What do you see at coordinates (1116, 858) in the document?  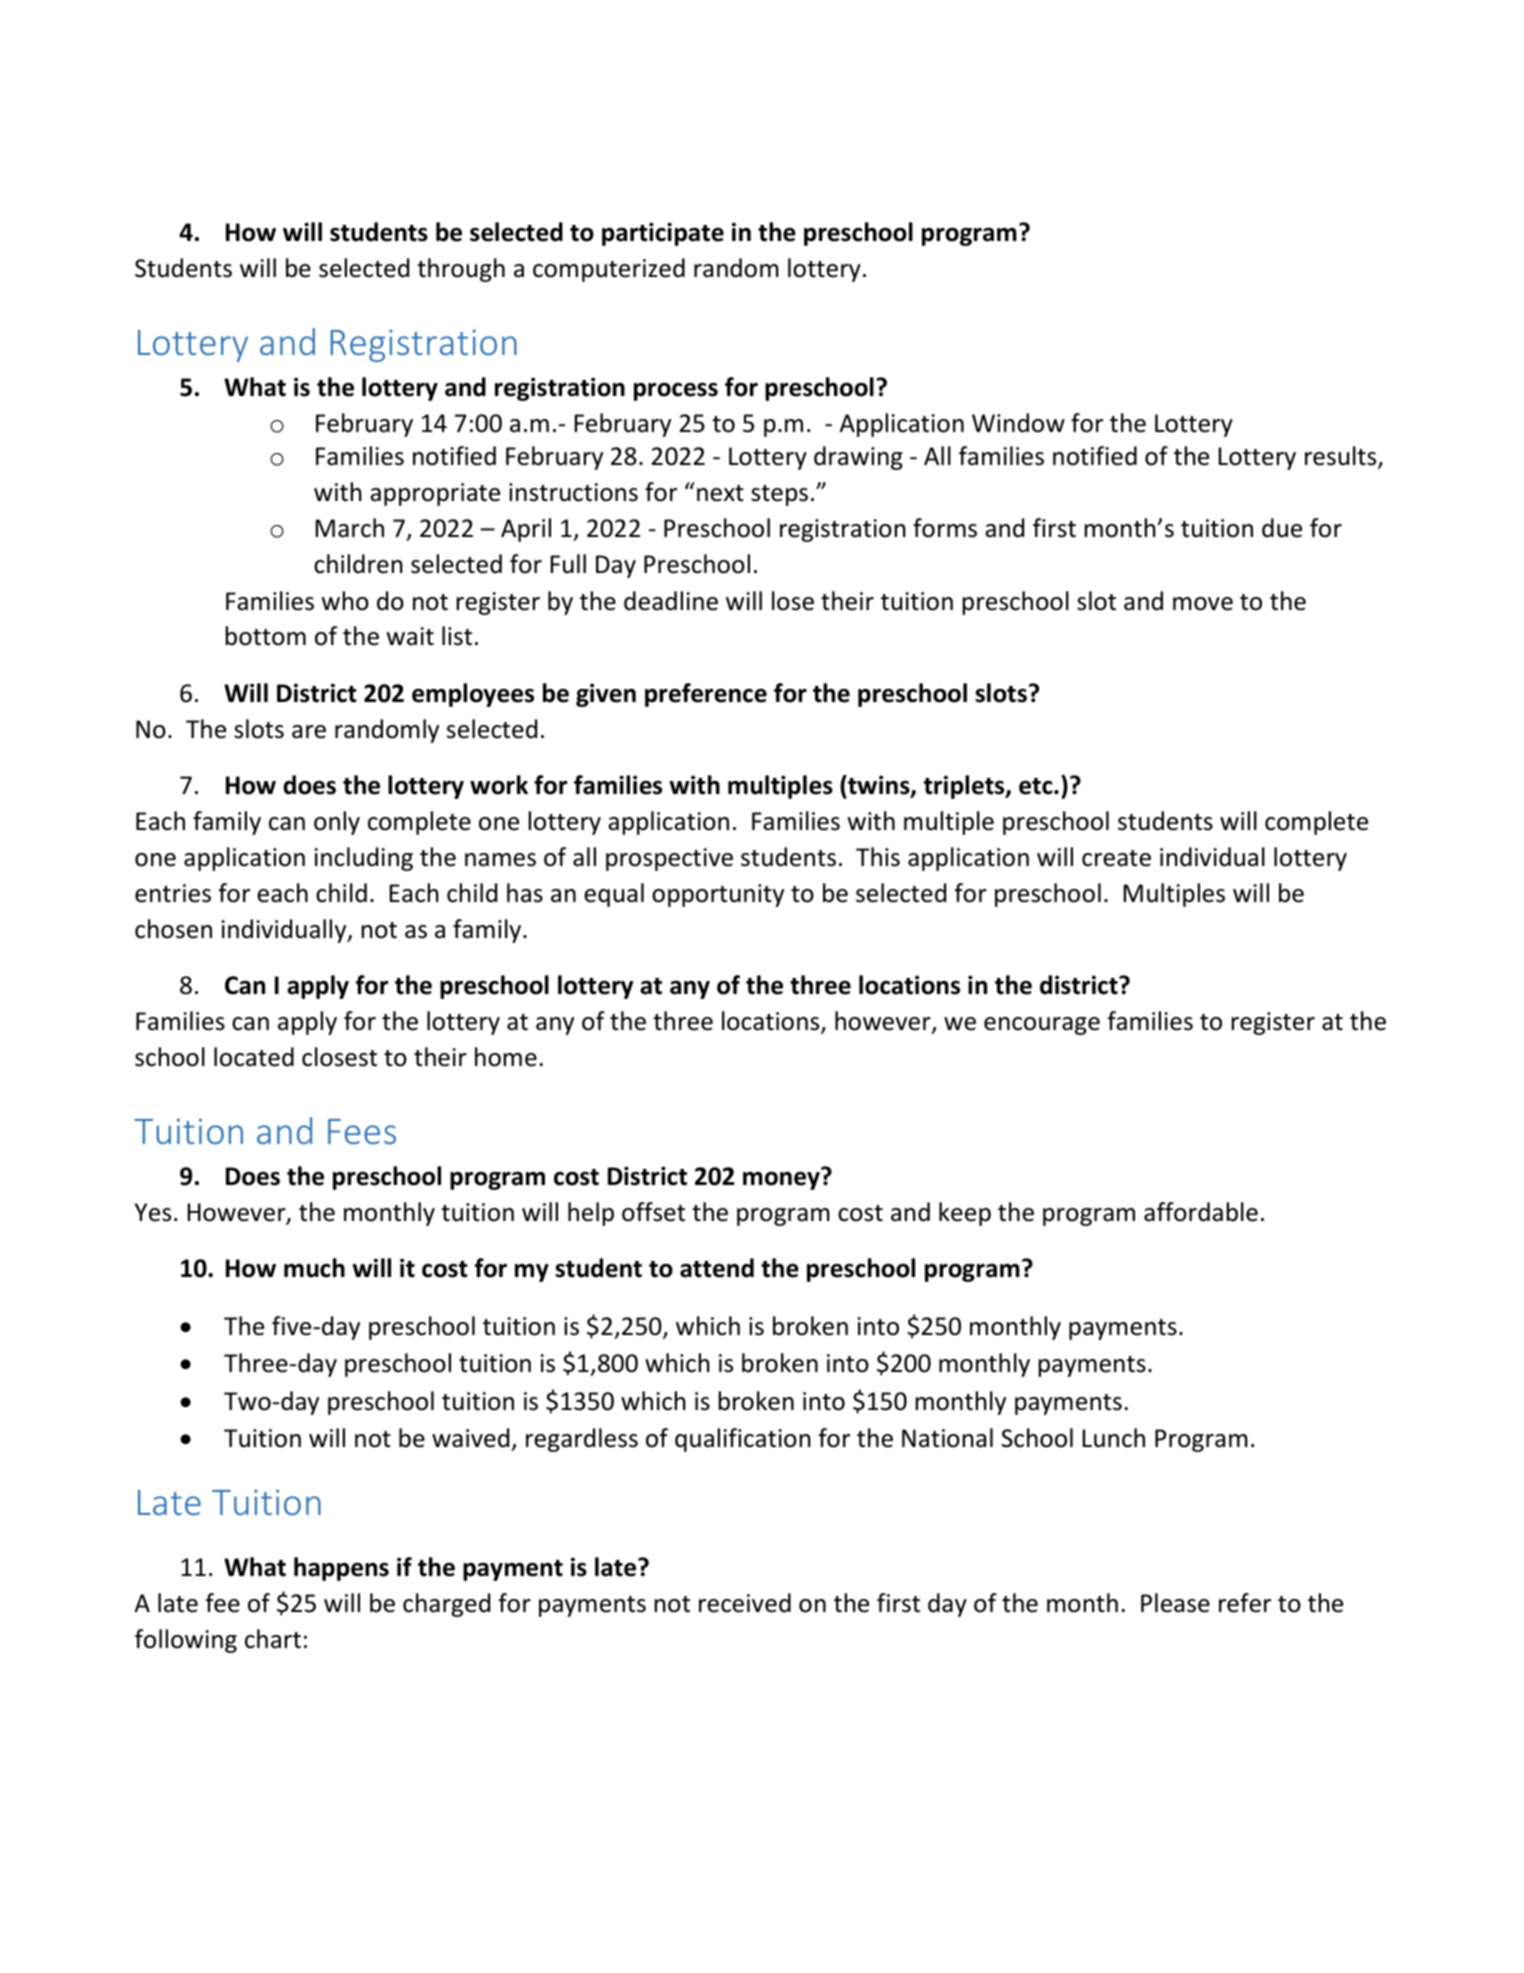 I see `create` at bounding box center [1116, 858].
